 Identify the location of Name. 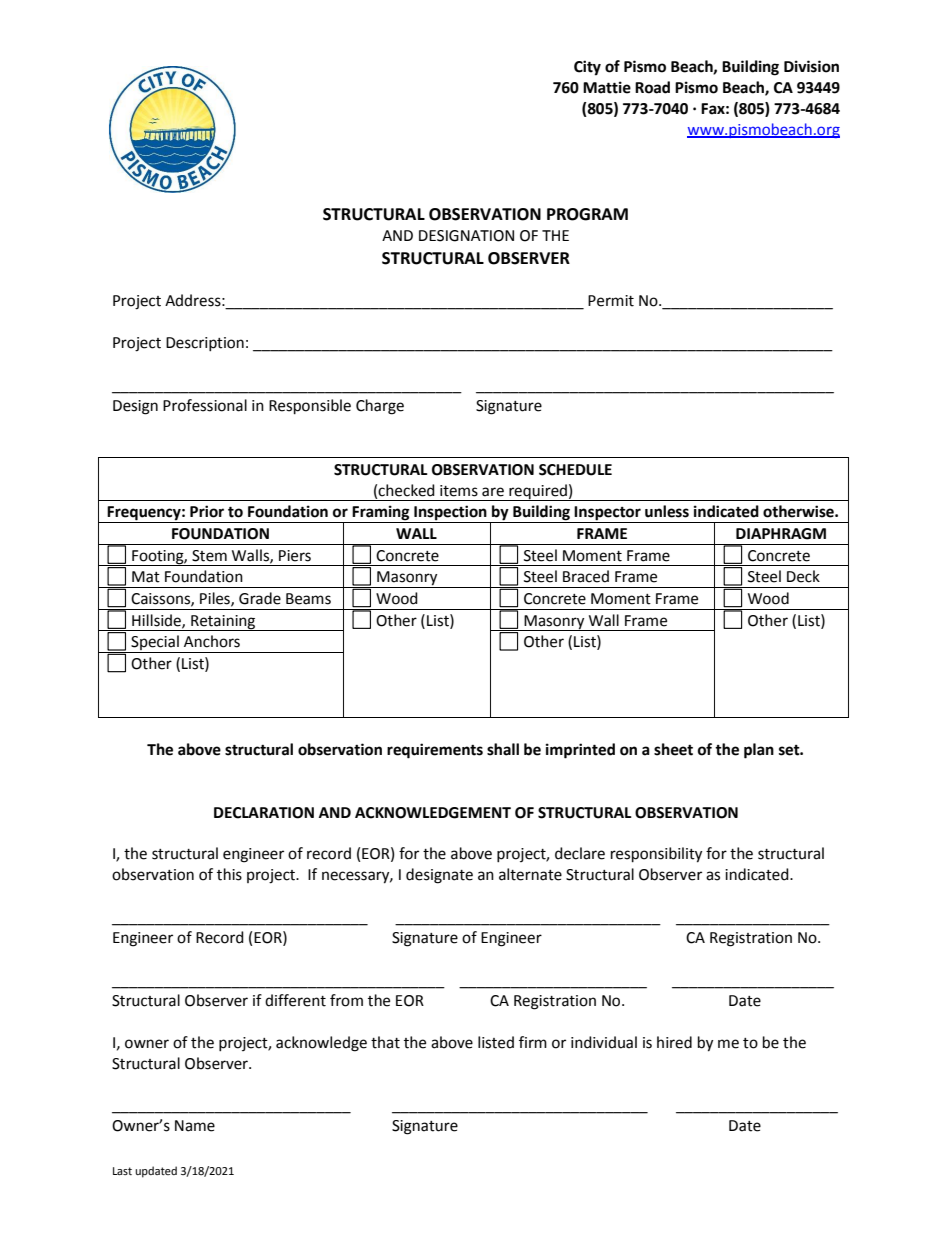
(195, 1126).
